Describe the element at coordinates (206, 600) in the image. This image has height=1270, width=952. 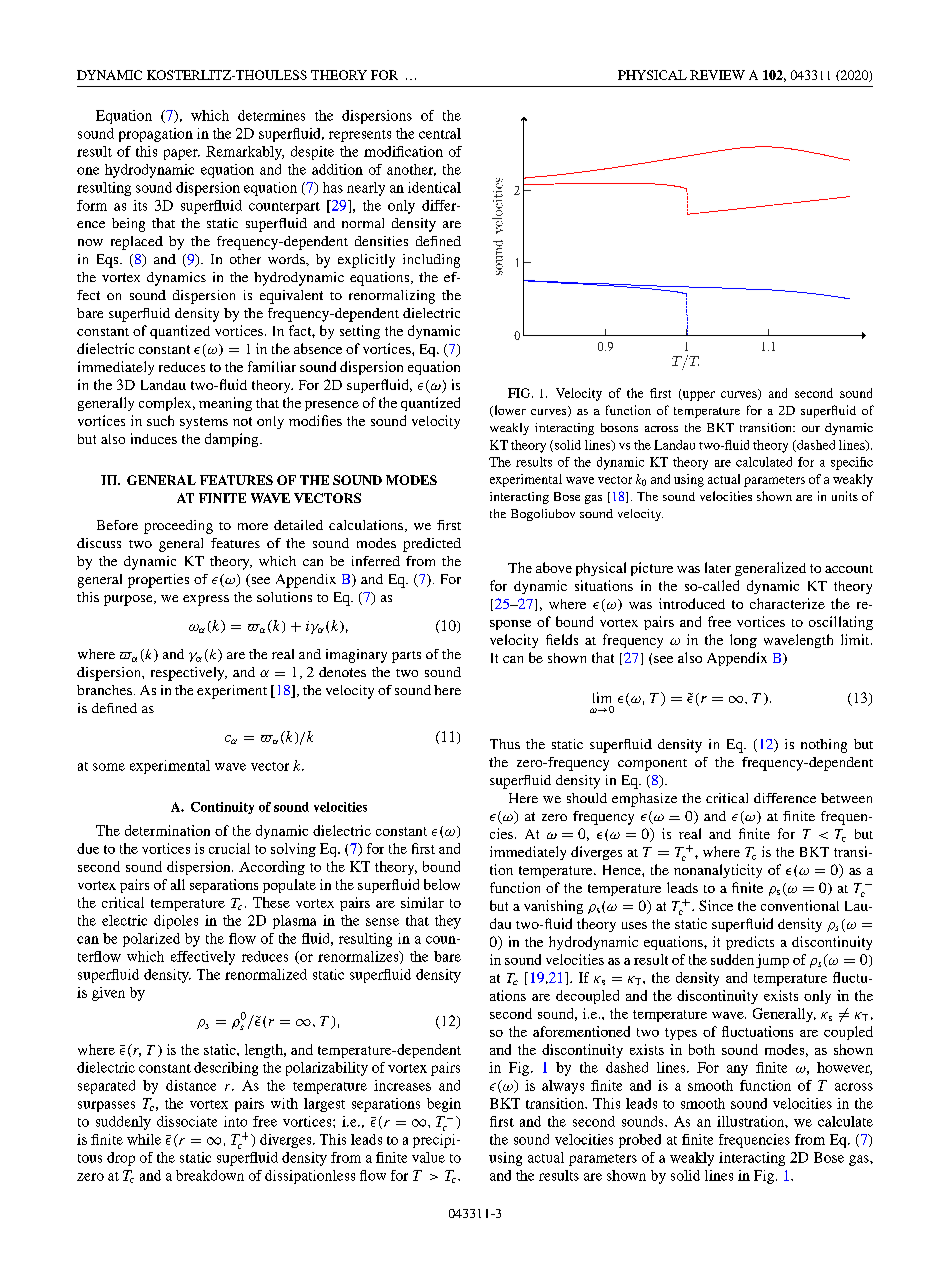
I see `express` at that location.
